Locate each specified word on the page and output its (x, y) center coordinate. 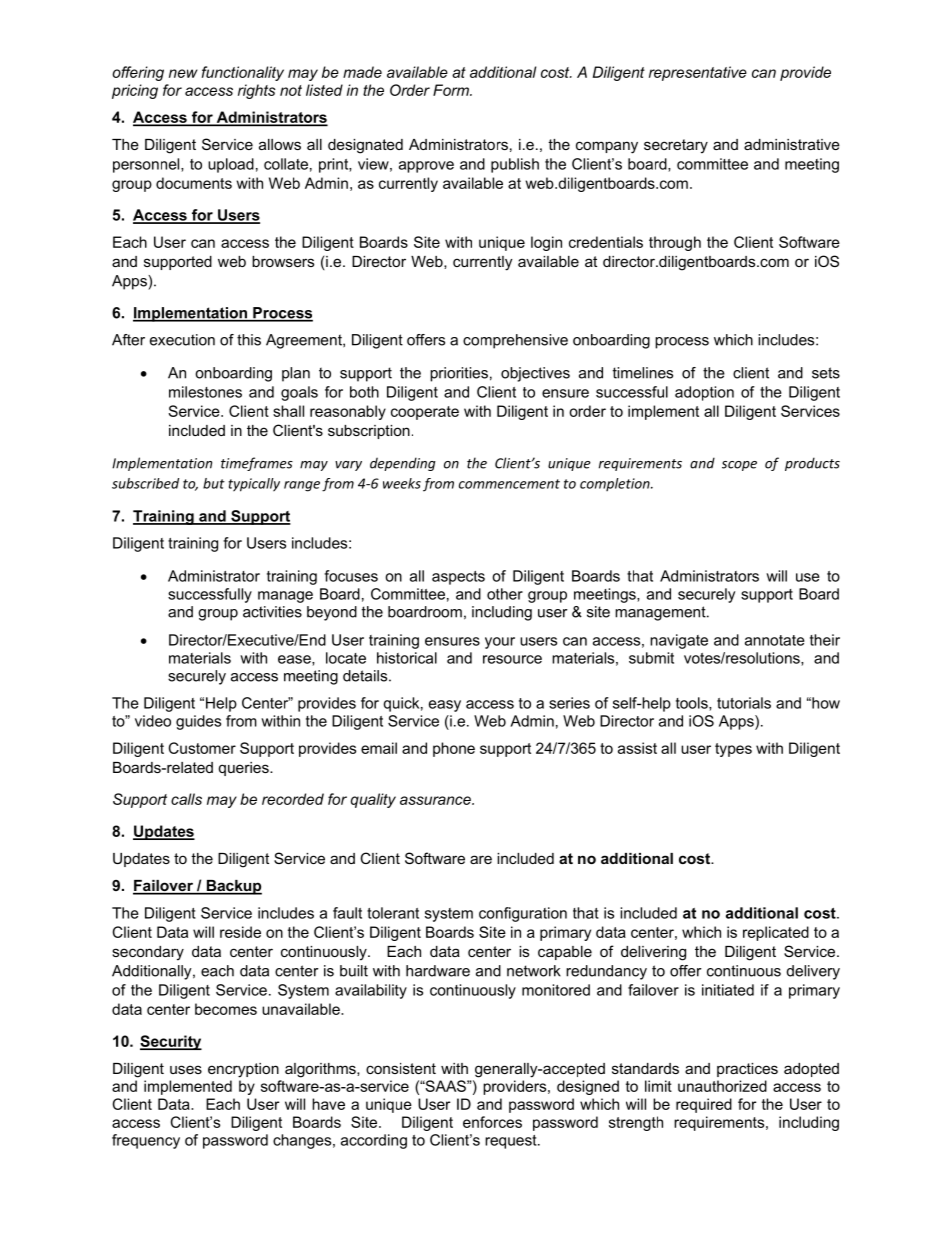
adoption (704, 393)
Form (452, 90)
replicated (776, 933)
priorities (459, 374)
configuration (523, 914)
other (505, 594)
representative (698, 73)
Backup (233, 887)
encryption (243, 1070)
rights (257, 91)
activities (272, 612)
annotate (775, 640)
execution (182, 340)
